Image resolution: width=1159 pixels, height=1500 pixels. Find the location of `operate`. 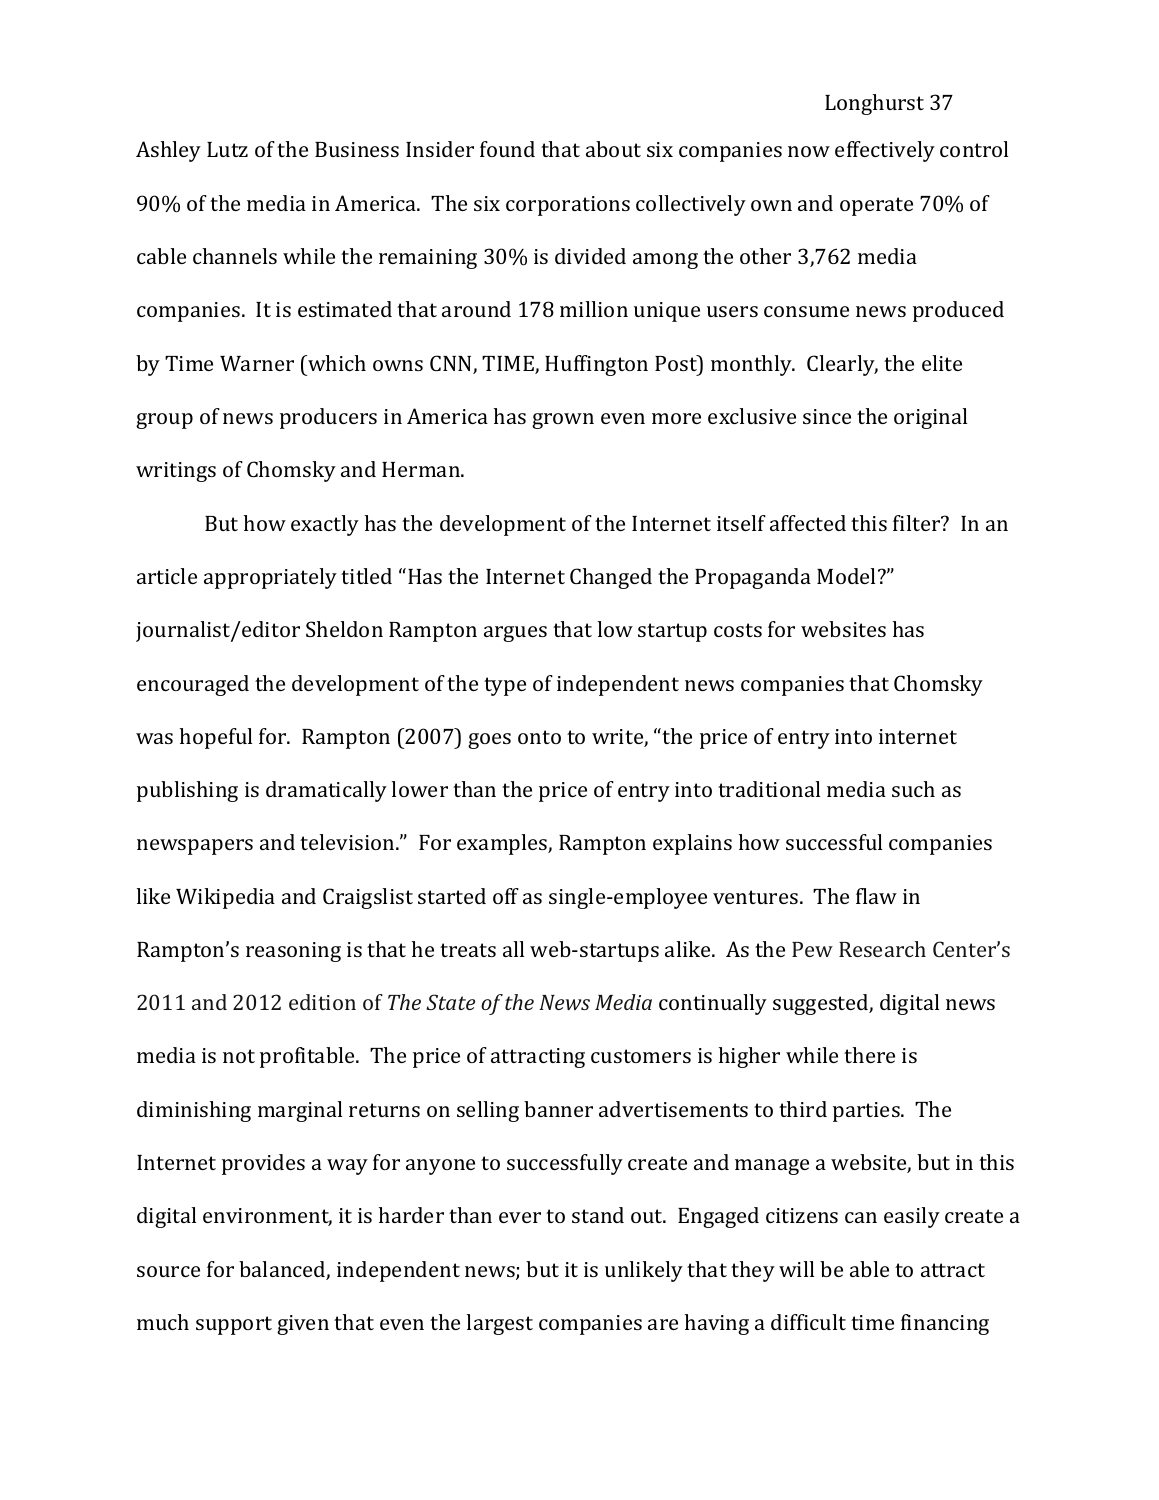

operate is located at coordinates (876, 206).
